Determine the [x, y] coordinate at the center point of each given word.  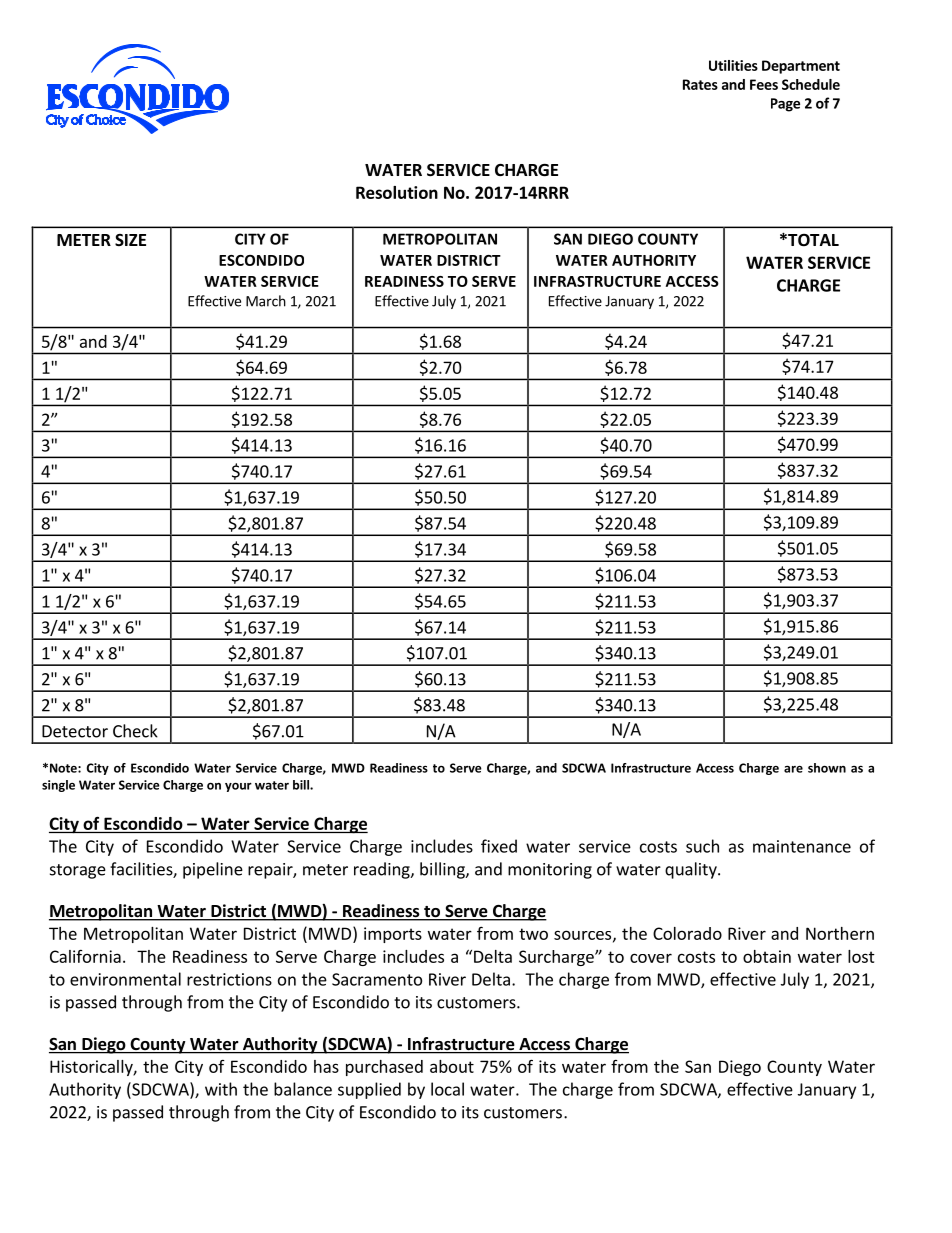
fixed [499, 846]
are [793, 769]
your [238, 787]
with [221, 1089]
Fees [764, 84]
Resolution [397, 192]
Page [785, 105]
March [266, 301]
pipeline [213, 870]
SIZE [130, 240]
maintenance [802, 846]
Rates [700, 84]
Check [135, 731]
